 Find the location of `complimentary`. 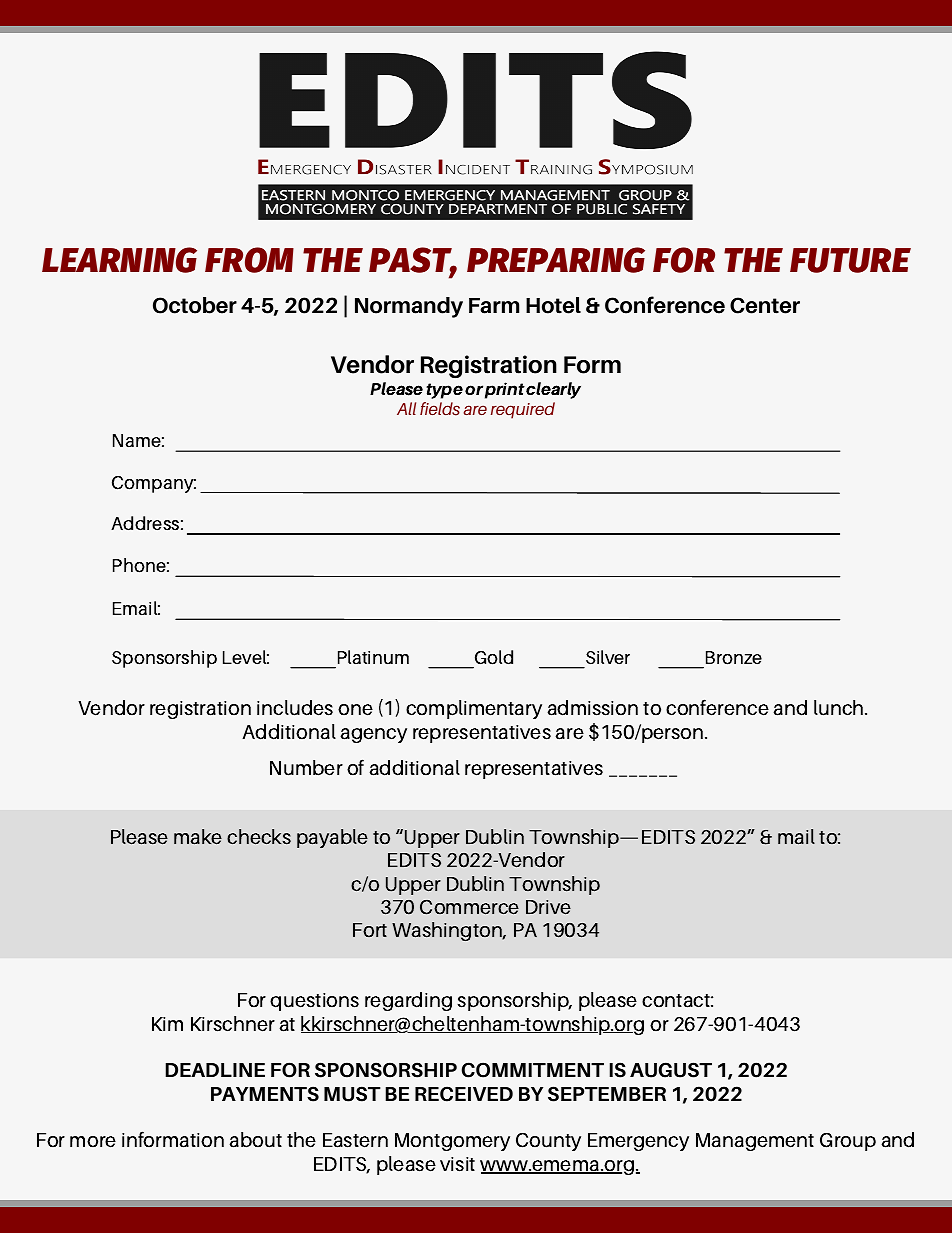

complimentary is located at coordinates (474, 709).
